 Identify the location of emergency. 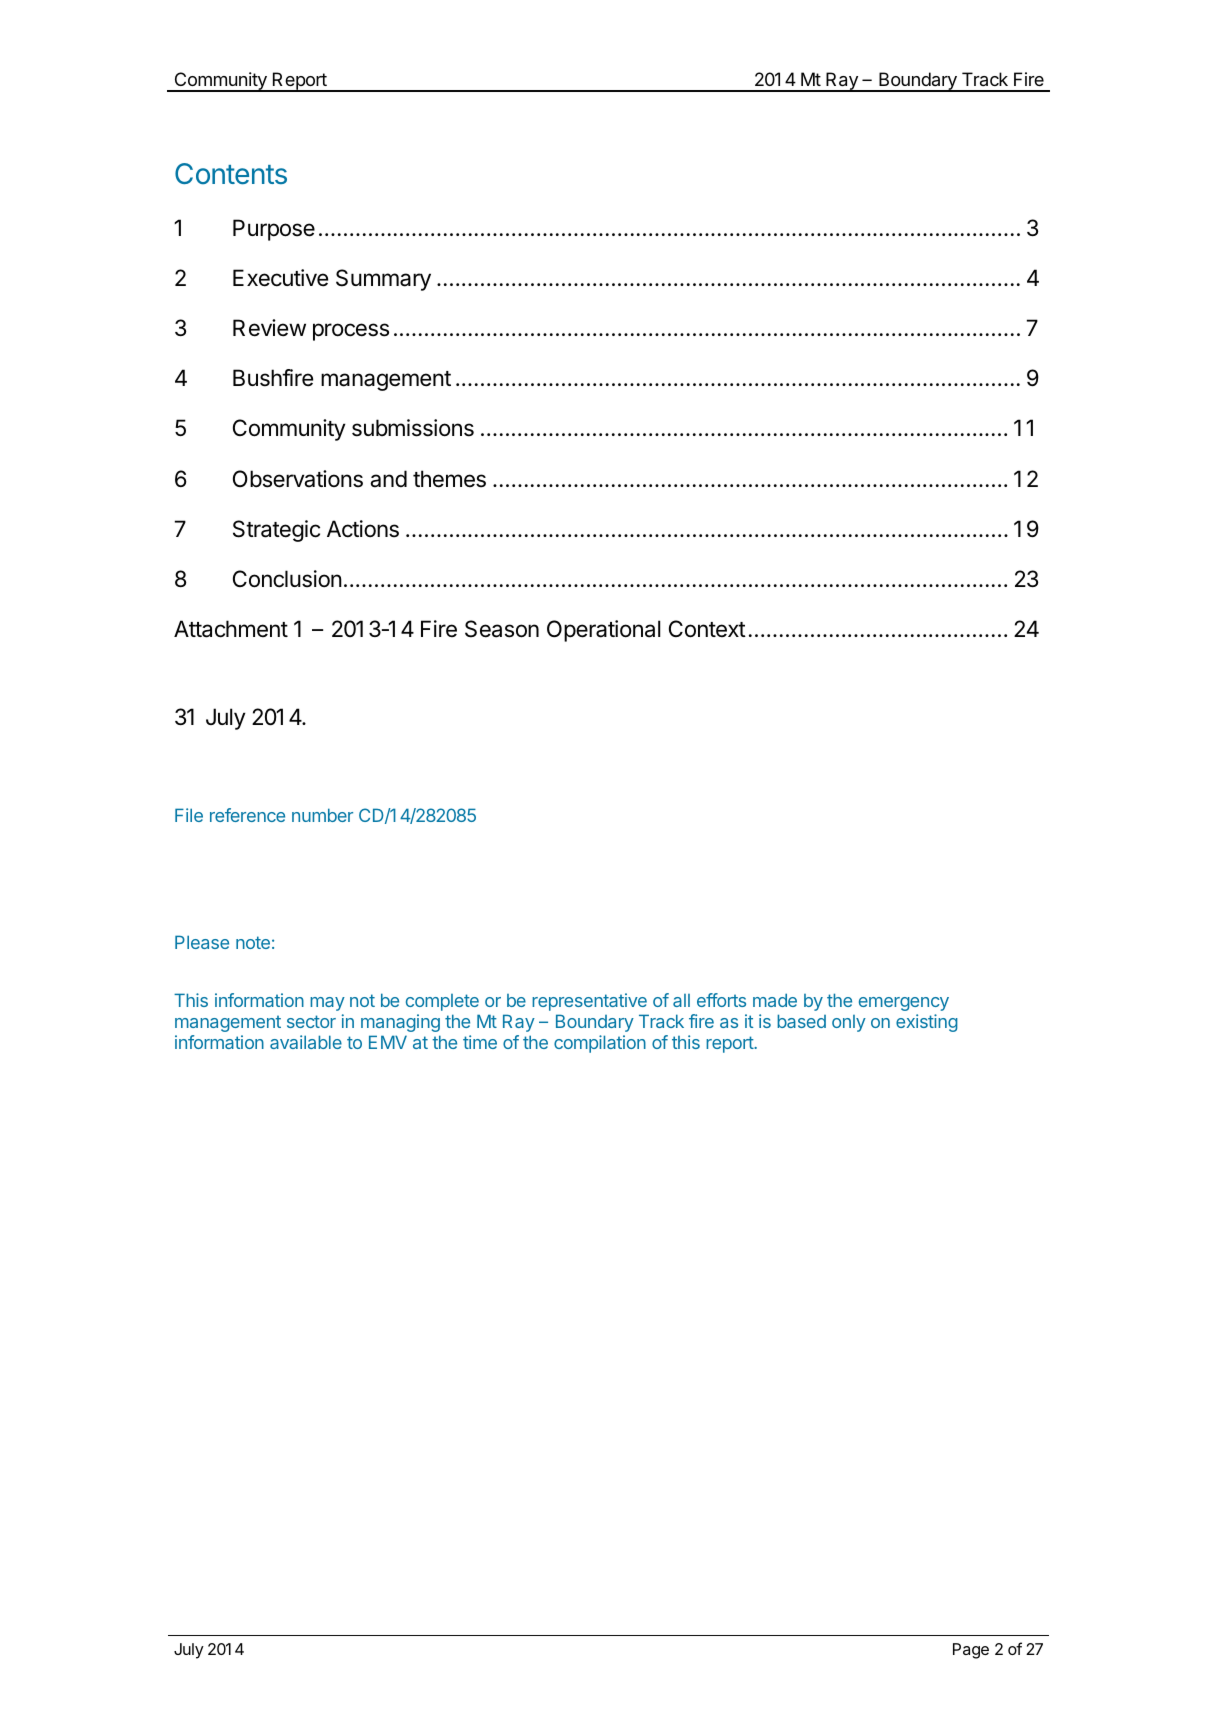
(904, 1004).
